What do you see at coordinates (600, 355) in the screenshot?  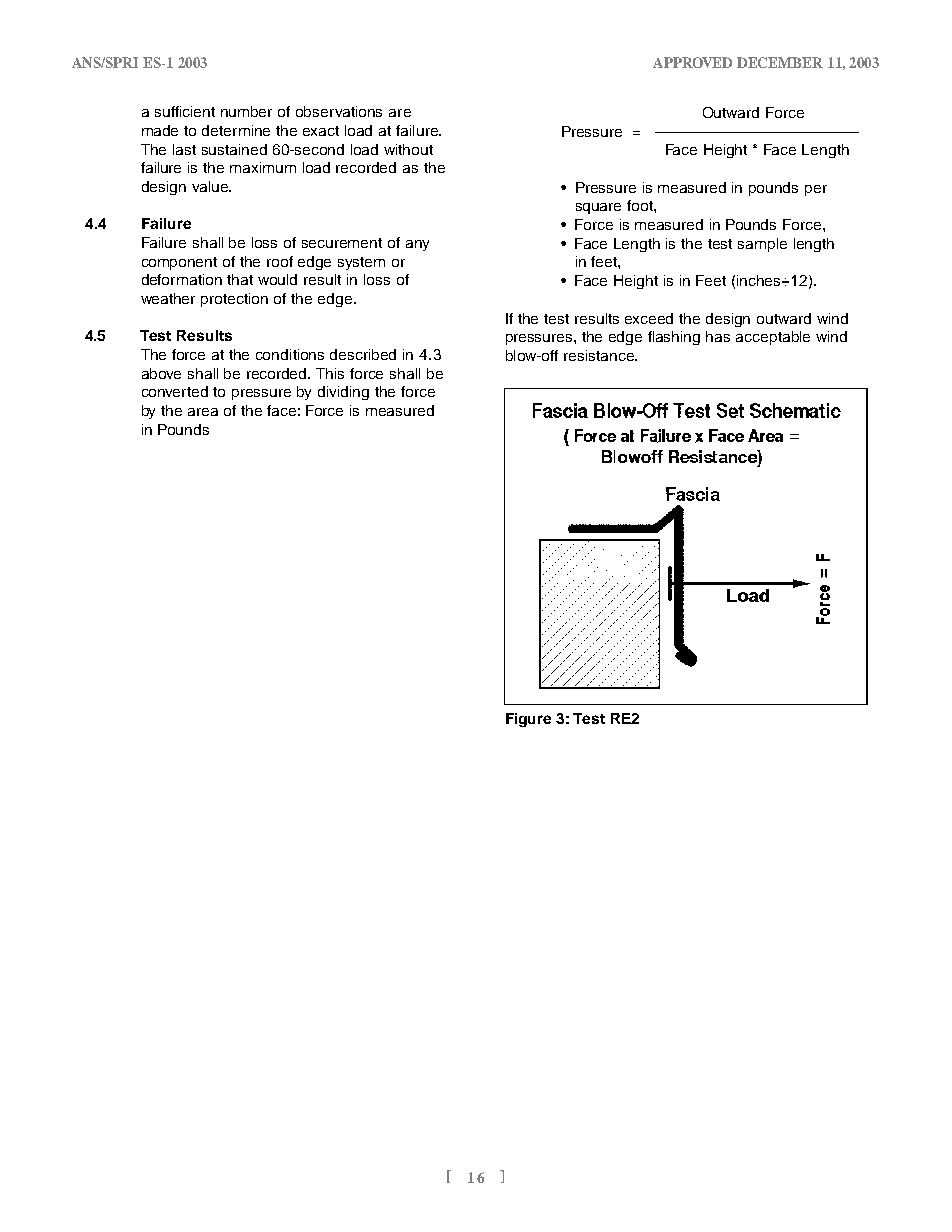 I see `resistance` at bounding box center [600, 355].
